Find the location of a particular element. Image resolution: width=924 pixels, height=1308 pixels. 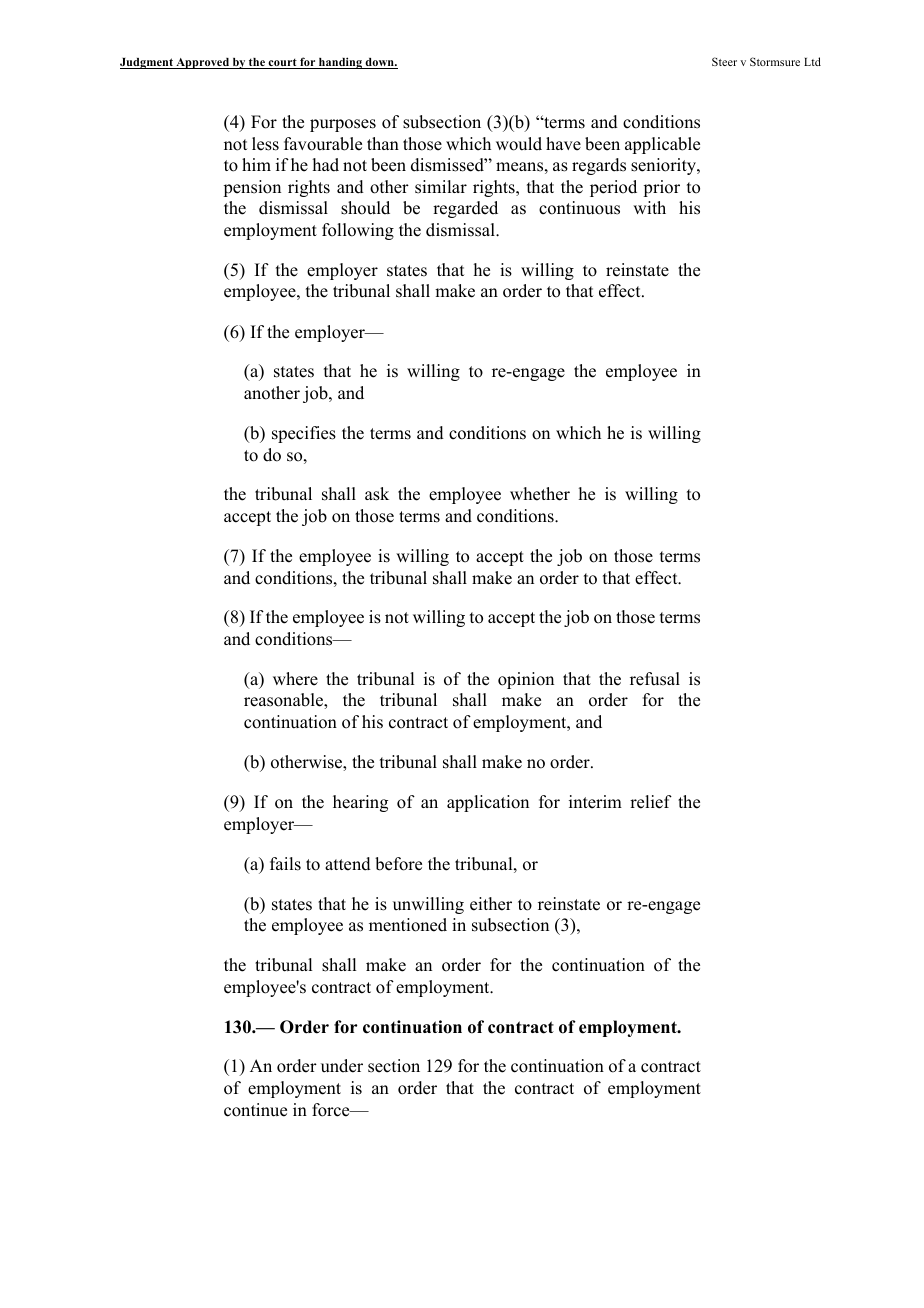

whether is located at coordinates (540, 494).
